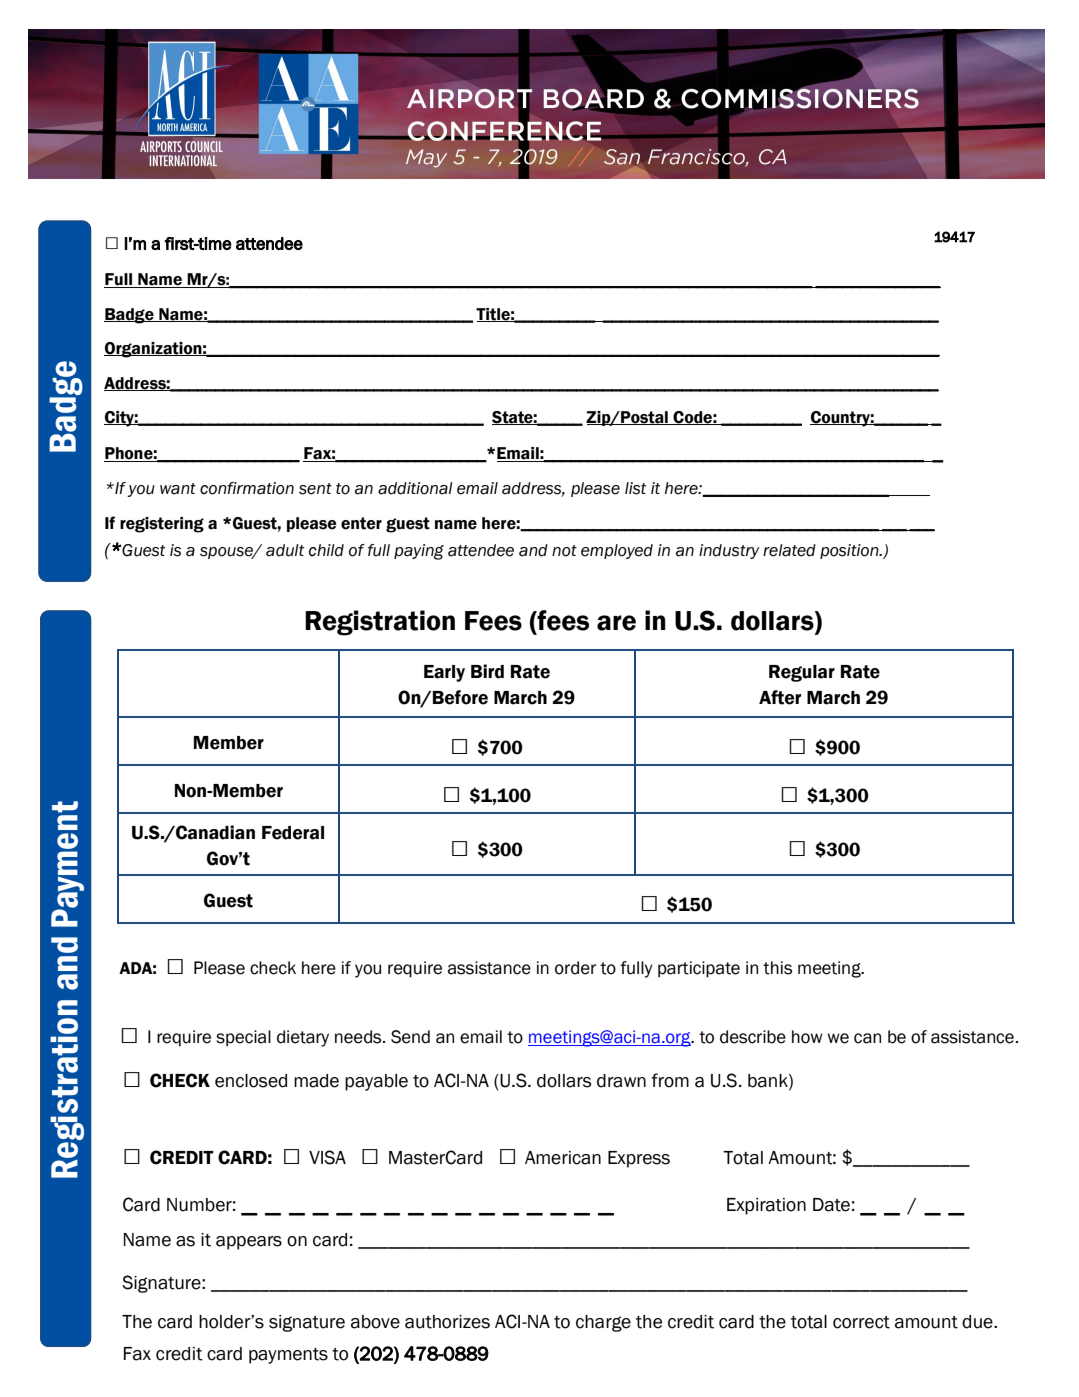 The image size is (1079, 1397). What do you see at coordinates (780, 697) in the document?
I see `After` at bounding box center [780, 697].
